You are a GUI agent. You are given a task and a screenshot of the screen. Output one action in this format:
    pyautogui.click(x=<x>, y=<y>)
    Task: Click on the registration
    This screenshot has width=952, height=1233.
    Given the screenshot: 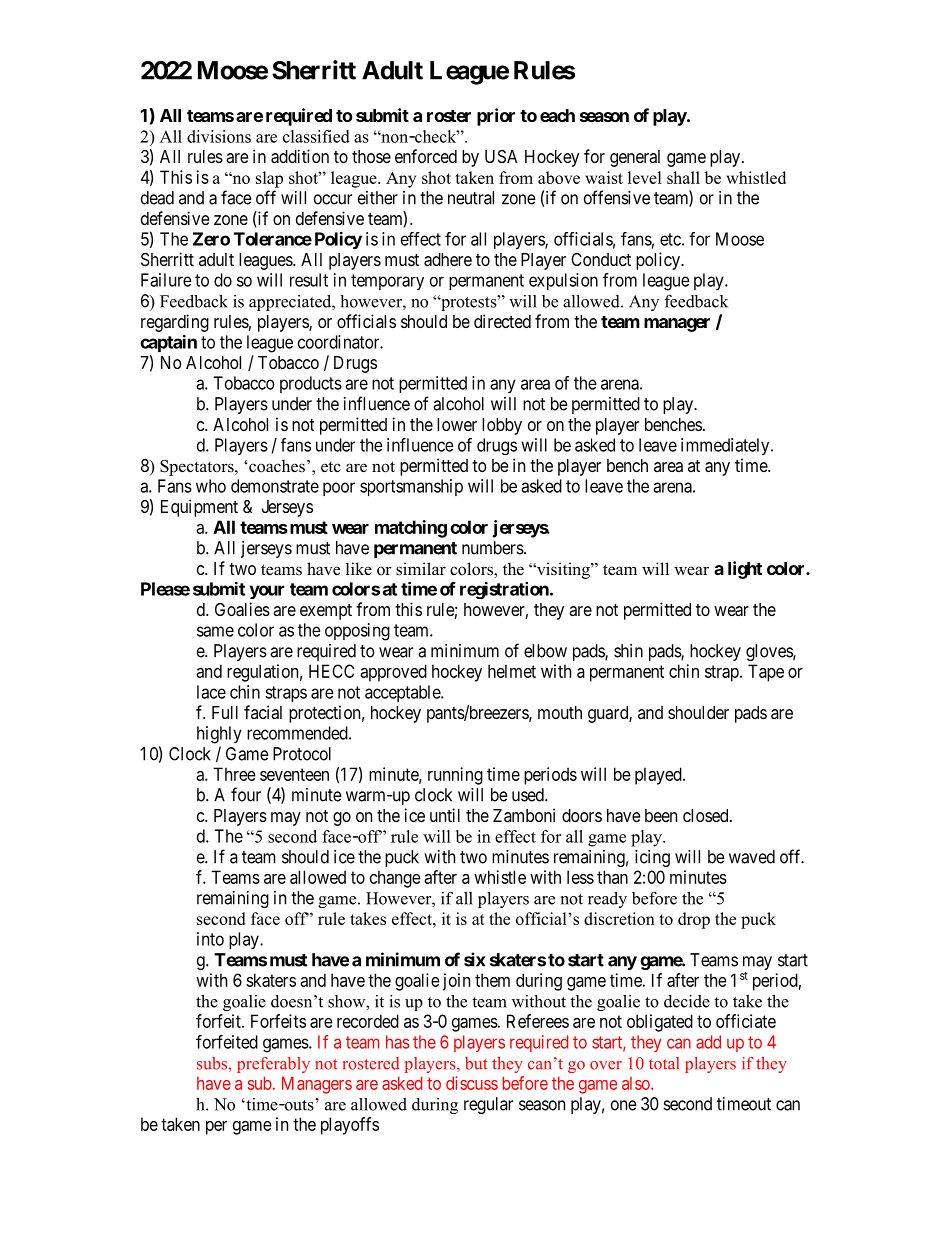 What is the action you would take?
    pyautogui.click(x=505, y=590)
